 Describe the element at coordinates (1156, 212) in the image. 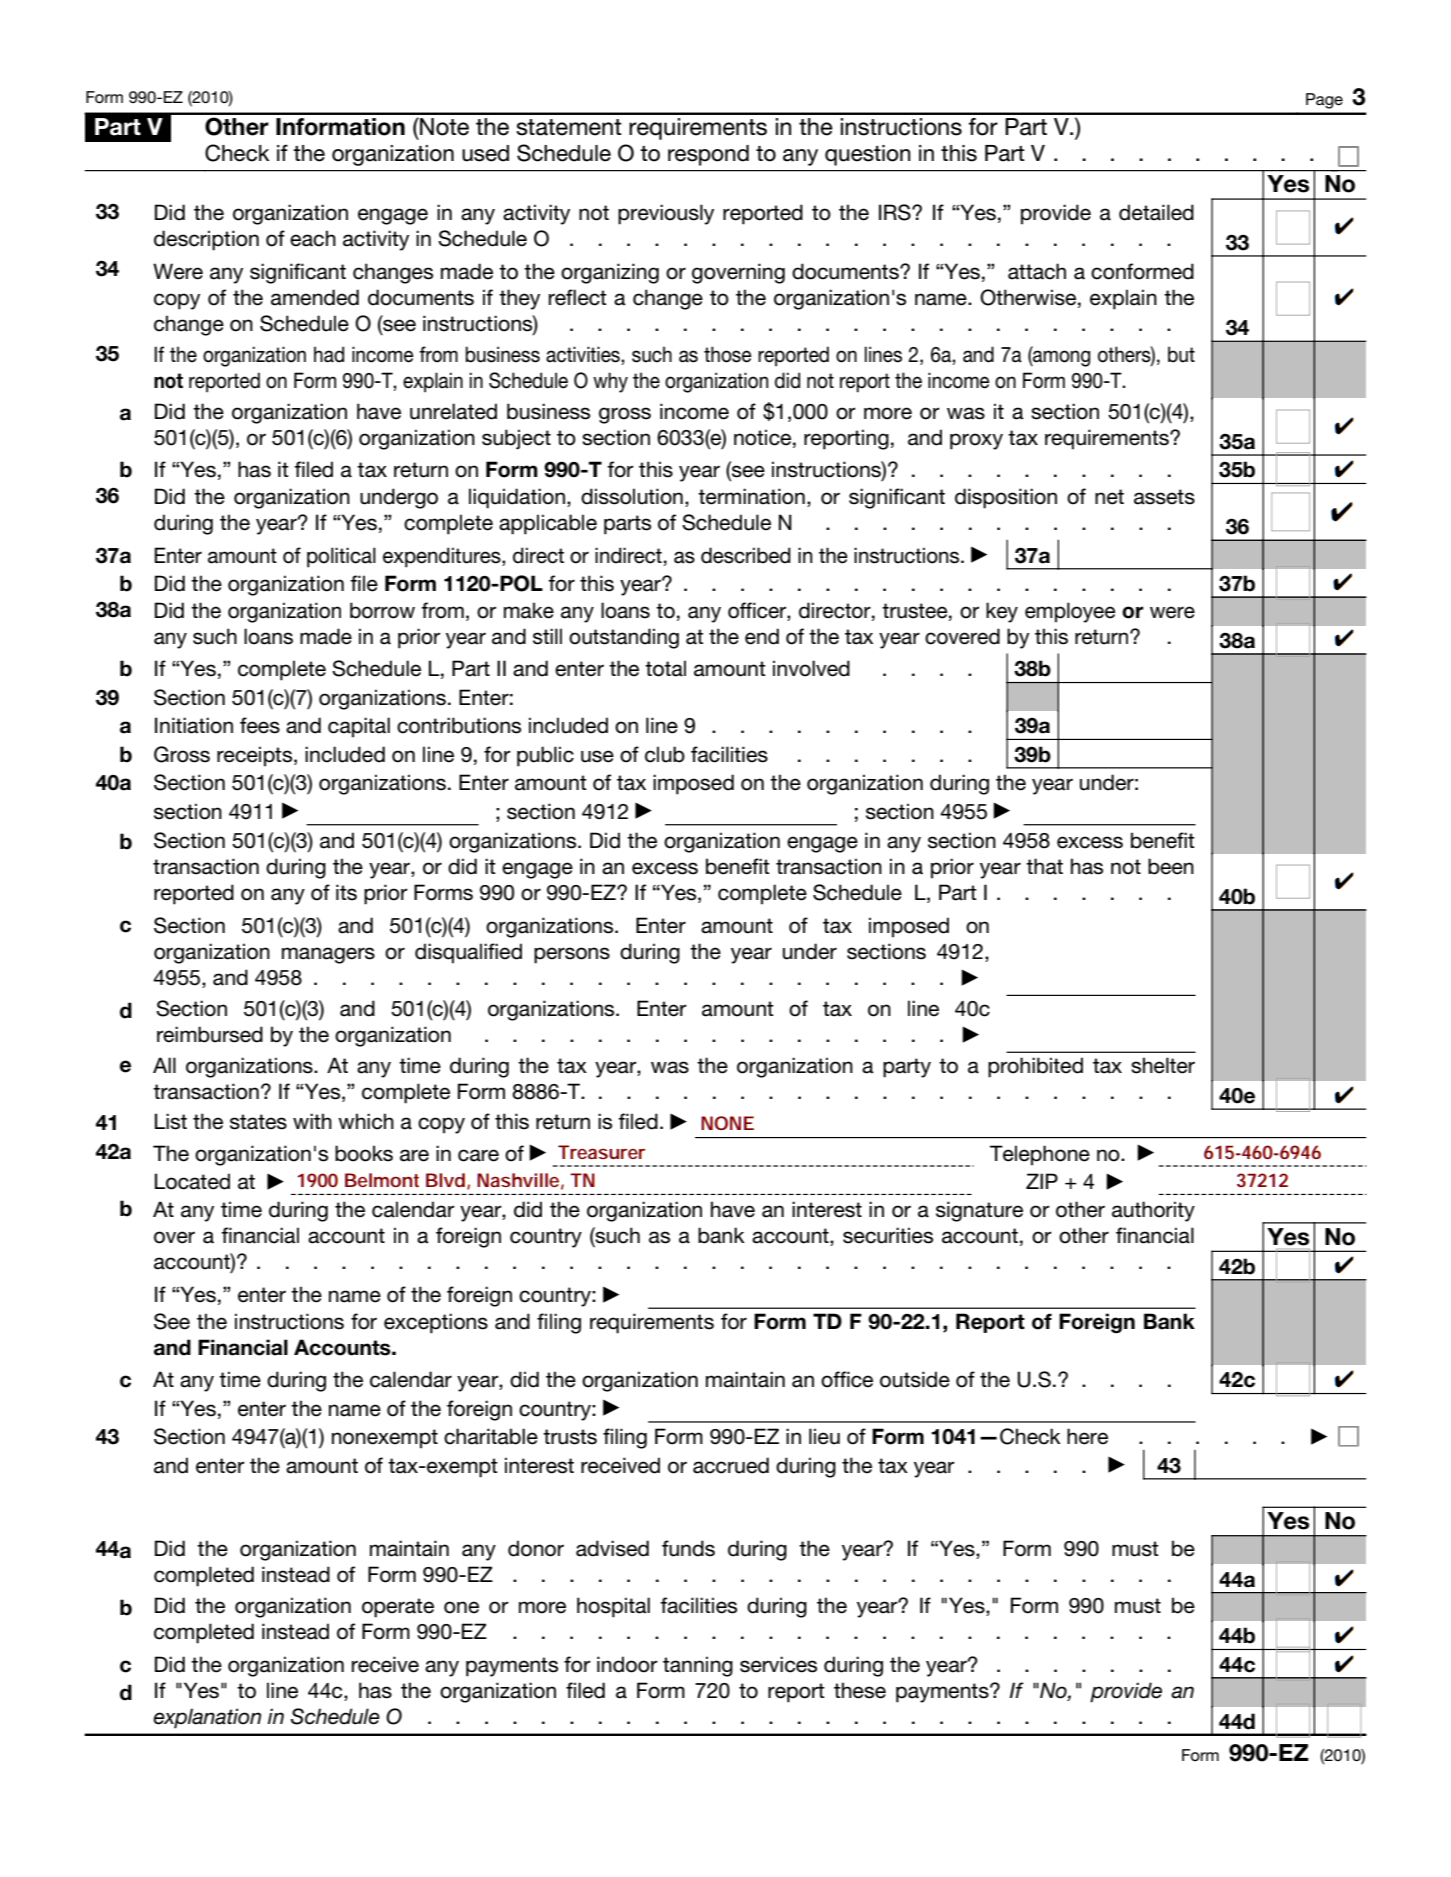

I see `detailed` at that location.
